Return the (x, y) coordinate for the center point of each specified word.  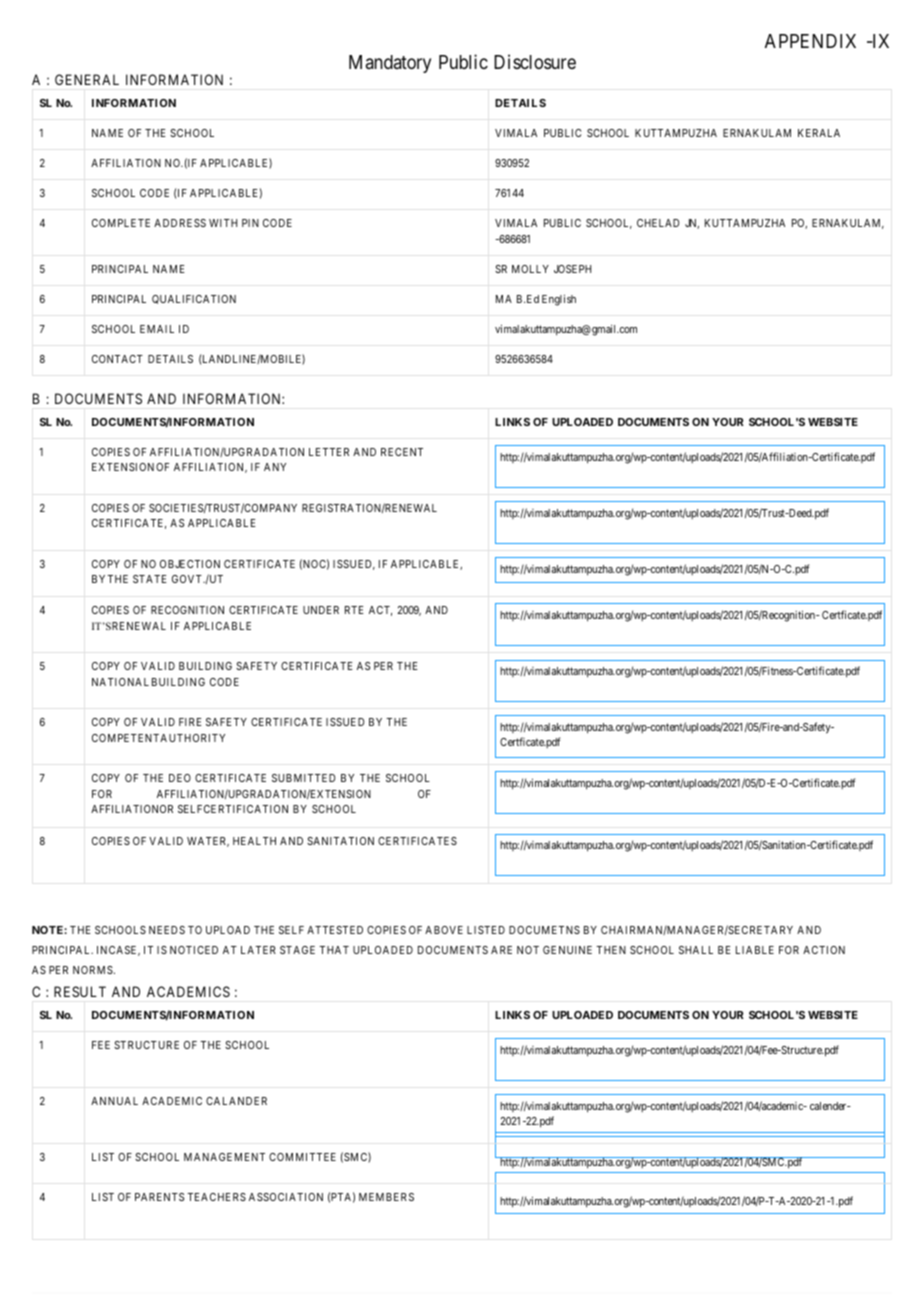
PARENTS (159, 1197)
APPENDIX (810, 41)
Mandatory (390, 64)
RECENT (402, 452)
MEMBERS (386, 1197)
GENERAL (87, 79)
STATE (150, 579)
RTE (354, 610)
